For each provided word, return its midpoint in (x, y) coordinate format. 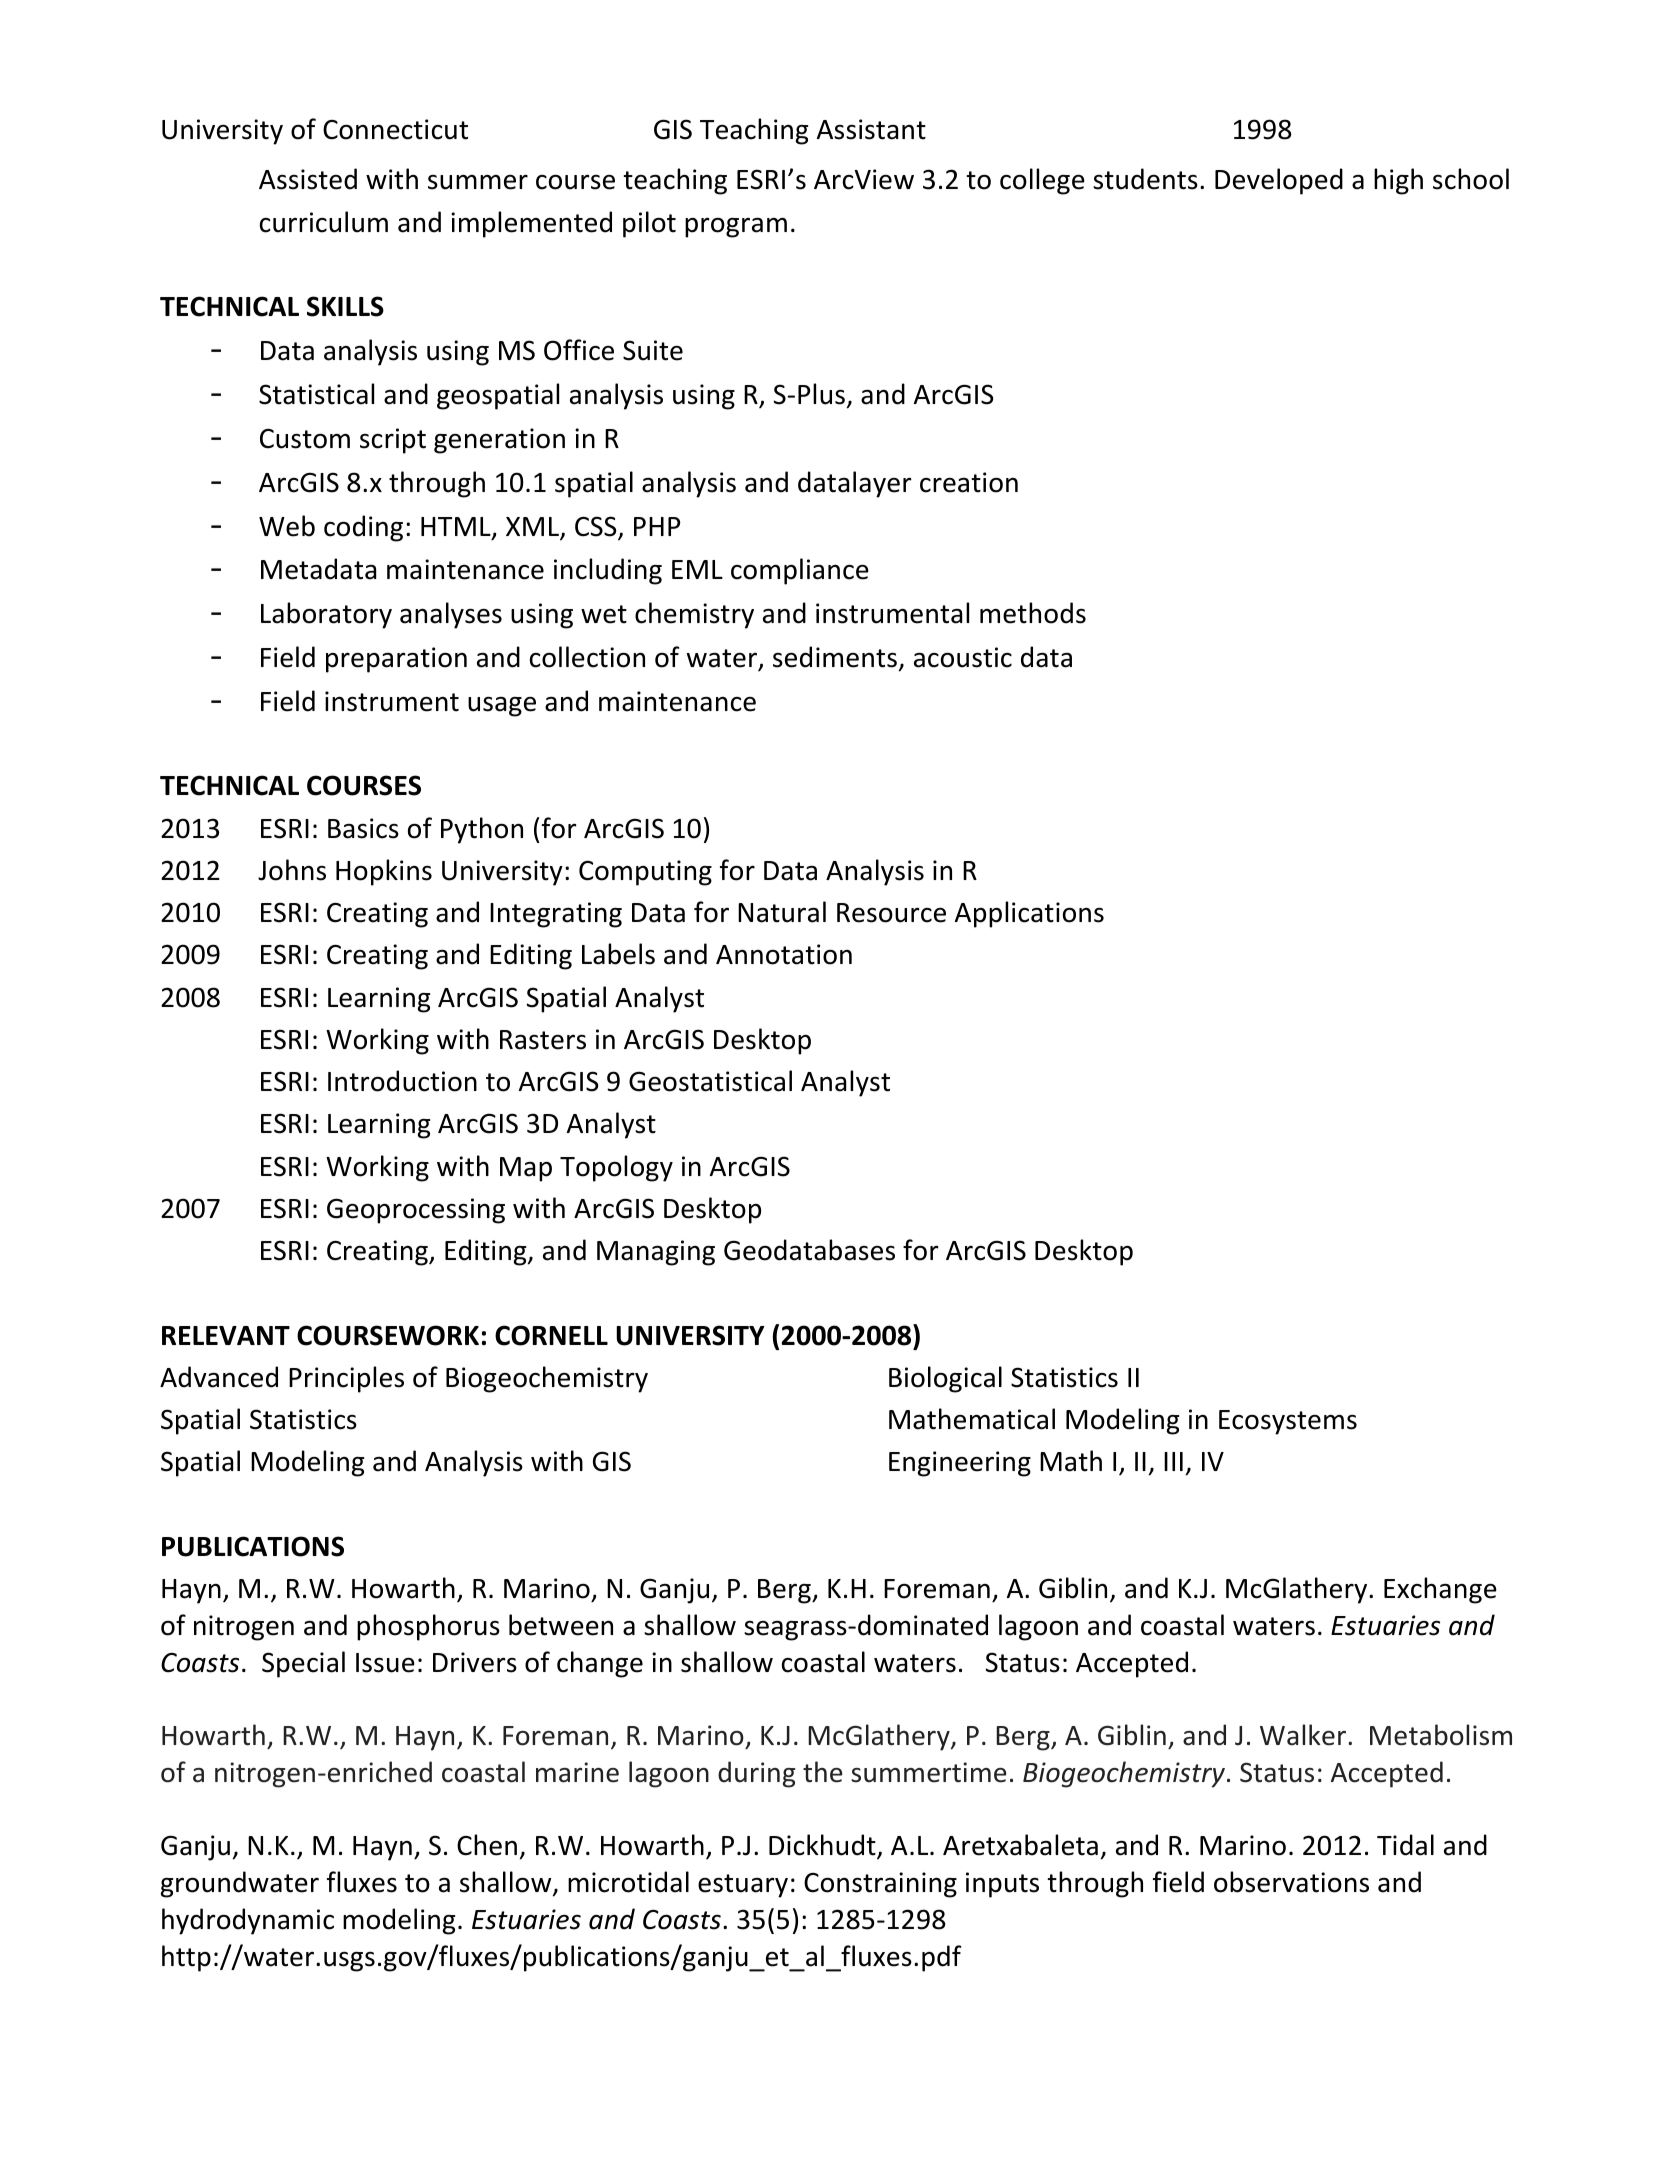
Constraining (880, 1885)
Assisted (308, 179)
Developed (1279, 181)
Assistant (871, 129)
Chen (487, 1845)
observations (1291, 1882)
